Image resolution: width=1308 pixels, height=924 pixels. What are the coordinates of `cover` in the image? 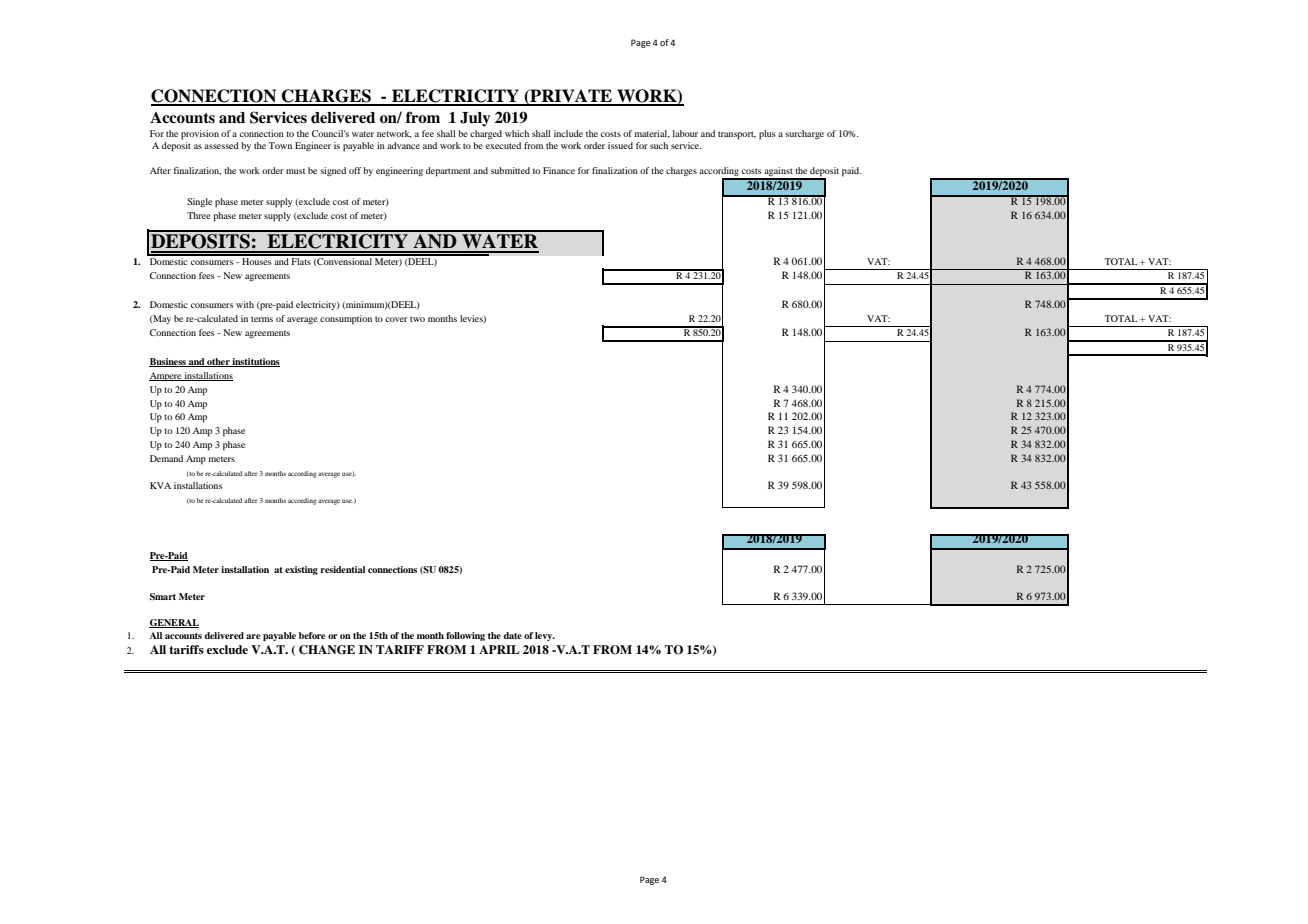 It's located at (396, 319).
